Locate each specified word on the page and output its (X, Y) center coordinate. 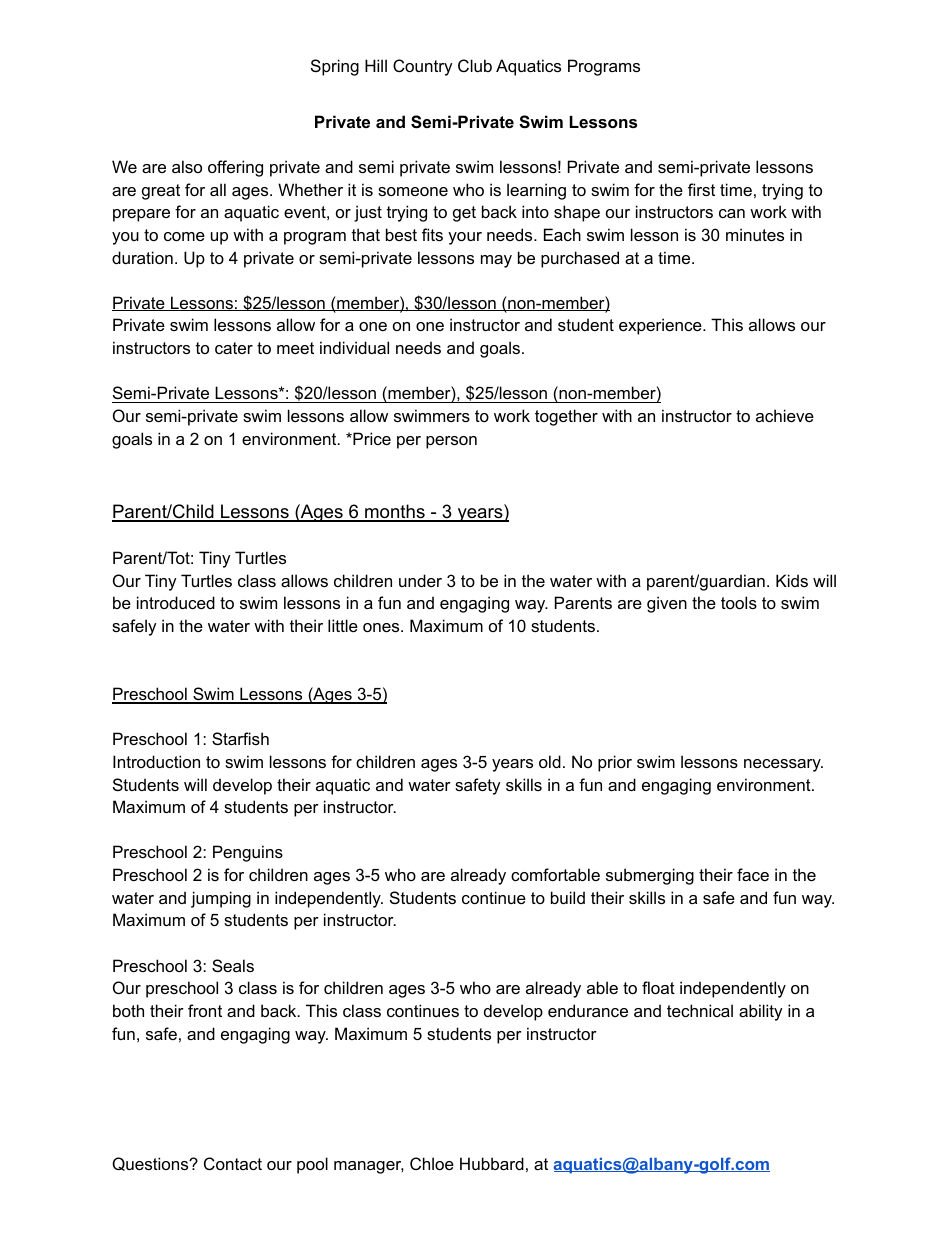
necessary (783, 765)
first (701, 189)
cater (234, 348)
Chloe (432, 1163)
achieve (785, 415)
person (451, 442)
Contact (233, 1163)
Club (475, 65)
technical (700, 1010)
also (187, 166)
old (550, 761)
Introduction (156, 761)
